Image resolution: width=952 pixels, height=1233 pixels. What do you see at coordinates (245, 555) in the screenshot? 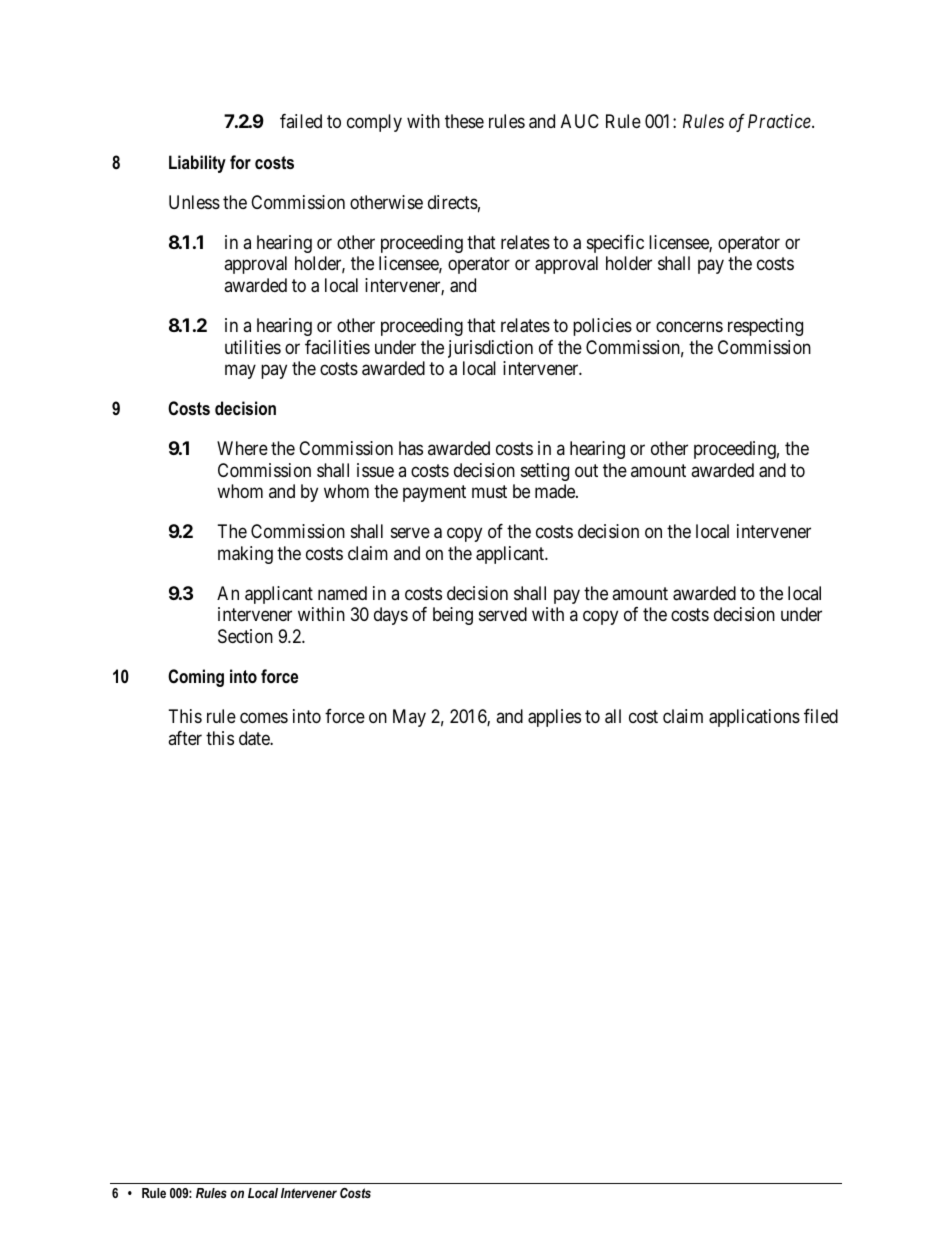
I see `making` at bounding box center [245, 555].
